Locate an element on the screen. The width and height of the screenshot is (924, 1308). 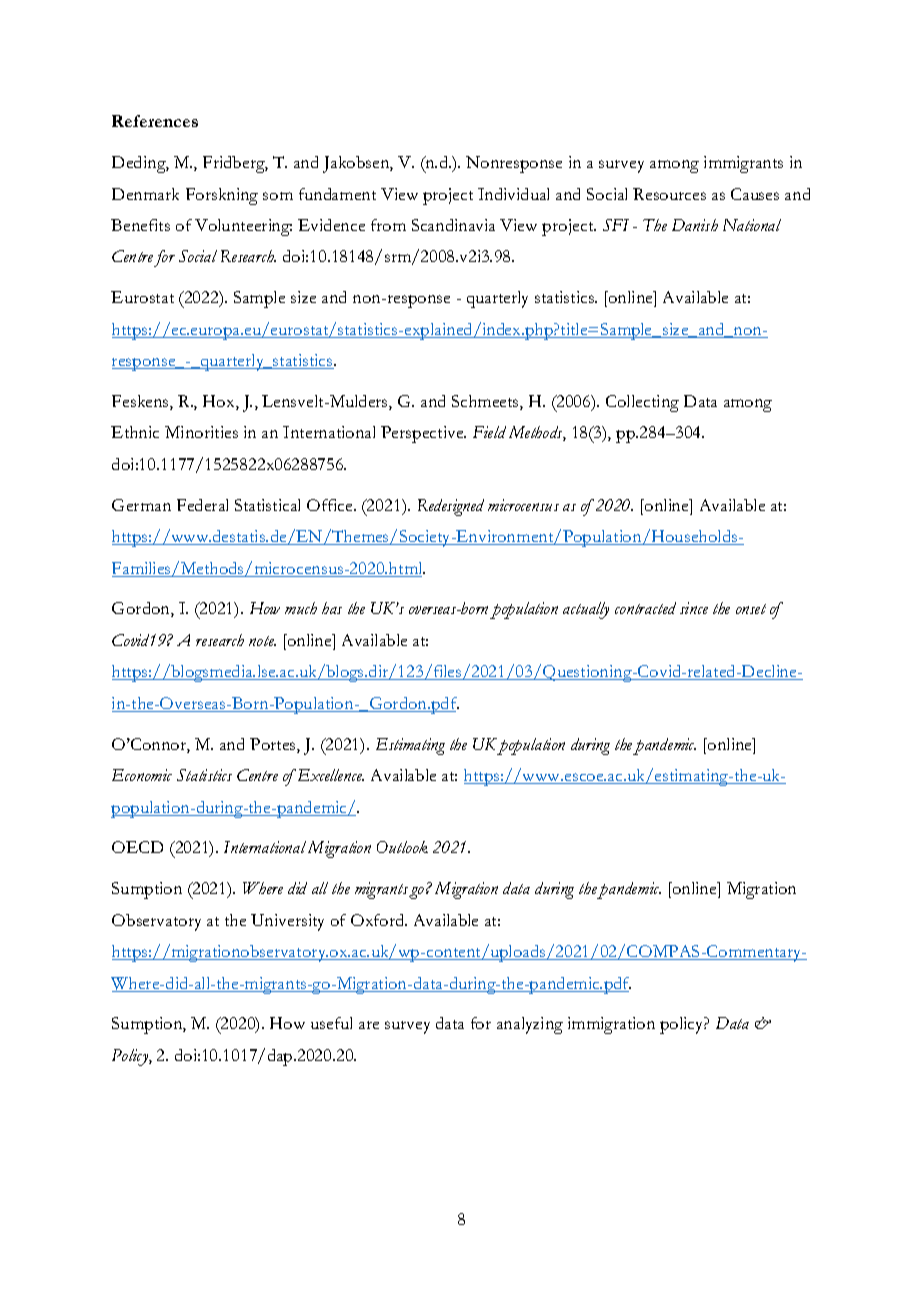
useful is located at coordinates (331, 1023).
